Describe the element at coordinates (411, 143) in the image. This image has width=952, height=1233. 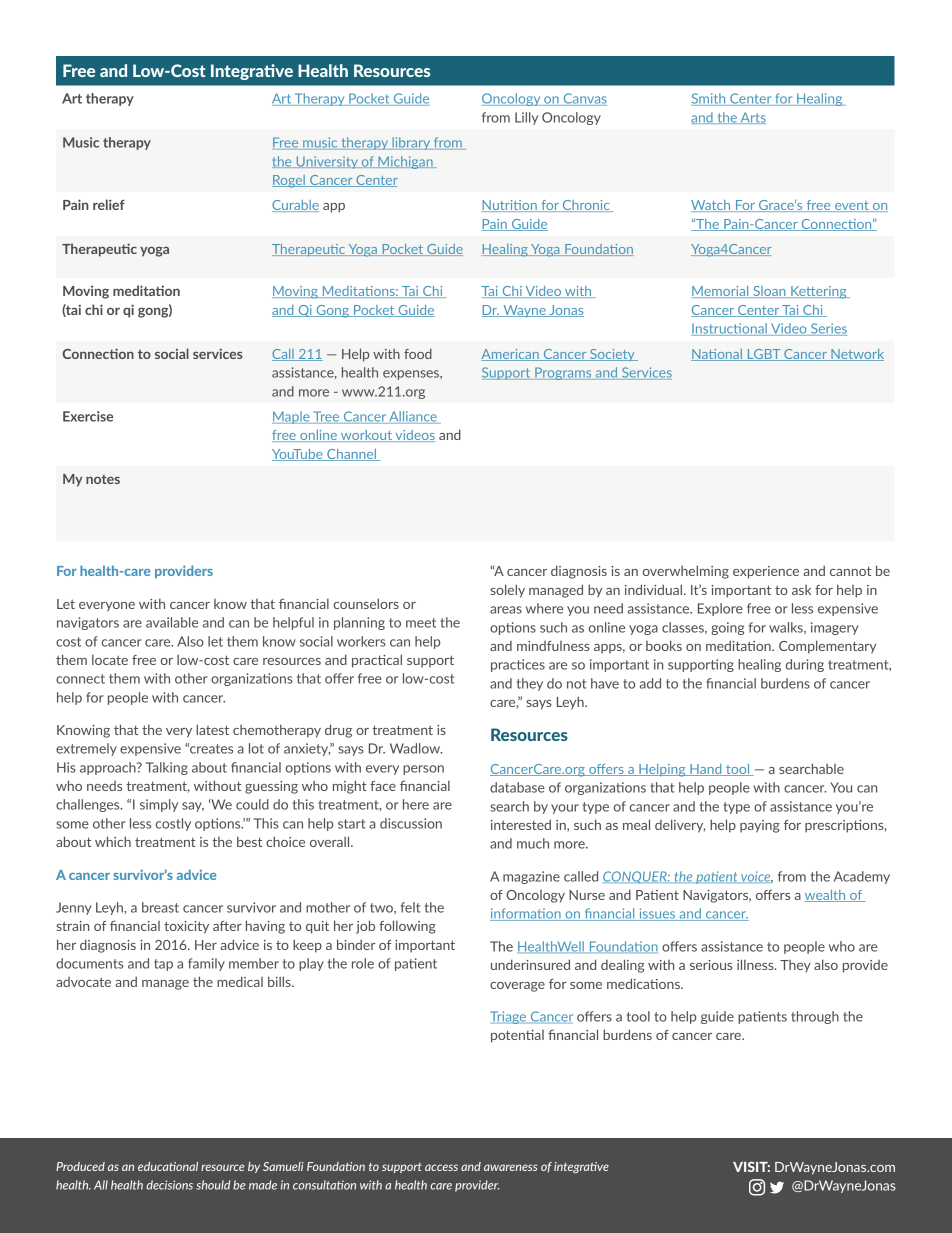
I see `library` at that location.
